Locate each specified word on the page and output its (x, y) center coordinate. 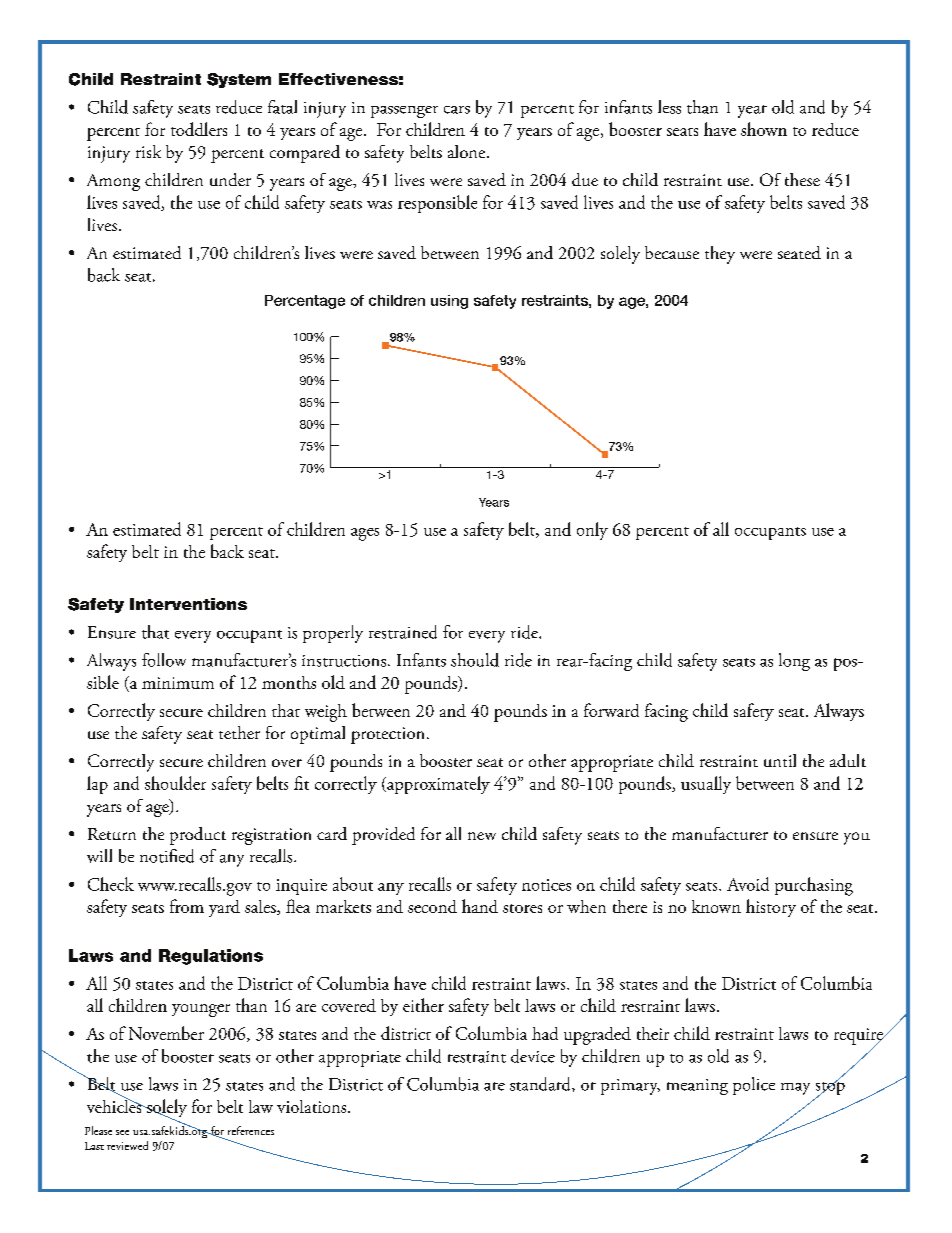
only (592, 531)
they (720, 255)
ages (365, 534)
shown (764, 129)
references (251, 1130)
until (780, 760)
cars (457, 110)
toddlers (199, 129)
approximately (437, 785)
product (198, 836)
